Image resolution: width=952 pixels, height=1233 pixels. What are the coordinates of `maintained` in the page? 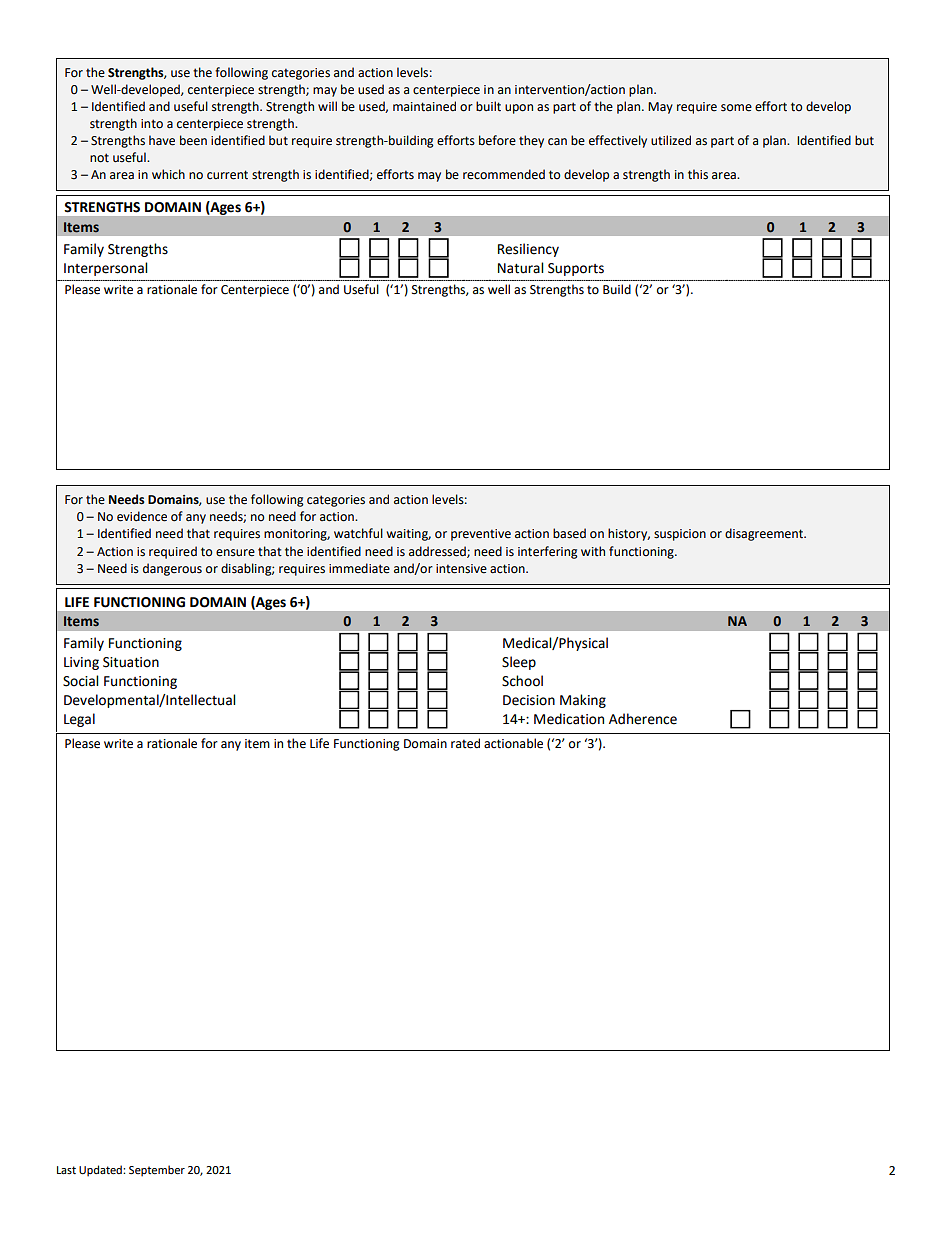 It's located at (424, 106).
